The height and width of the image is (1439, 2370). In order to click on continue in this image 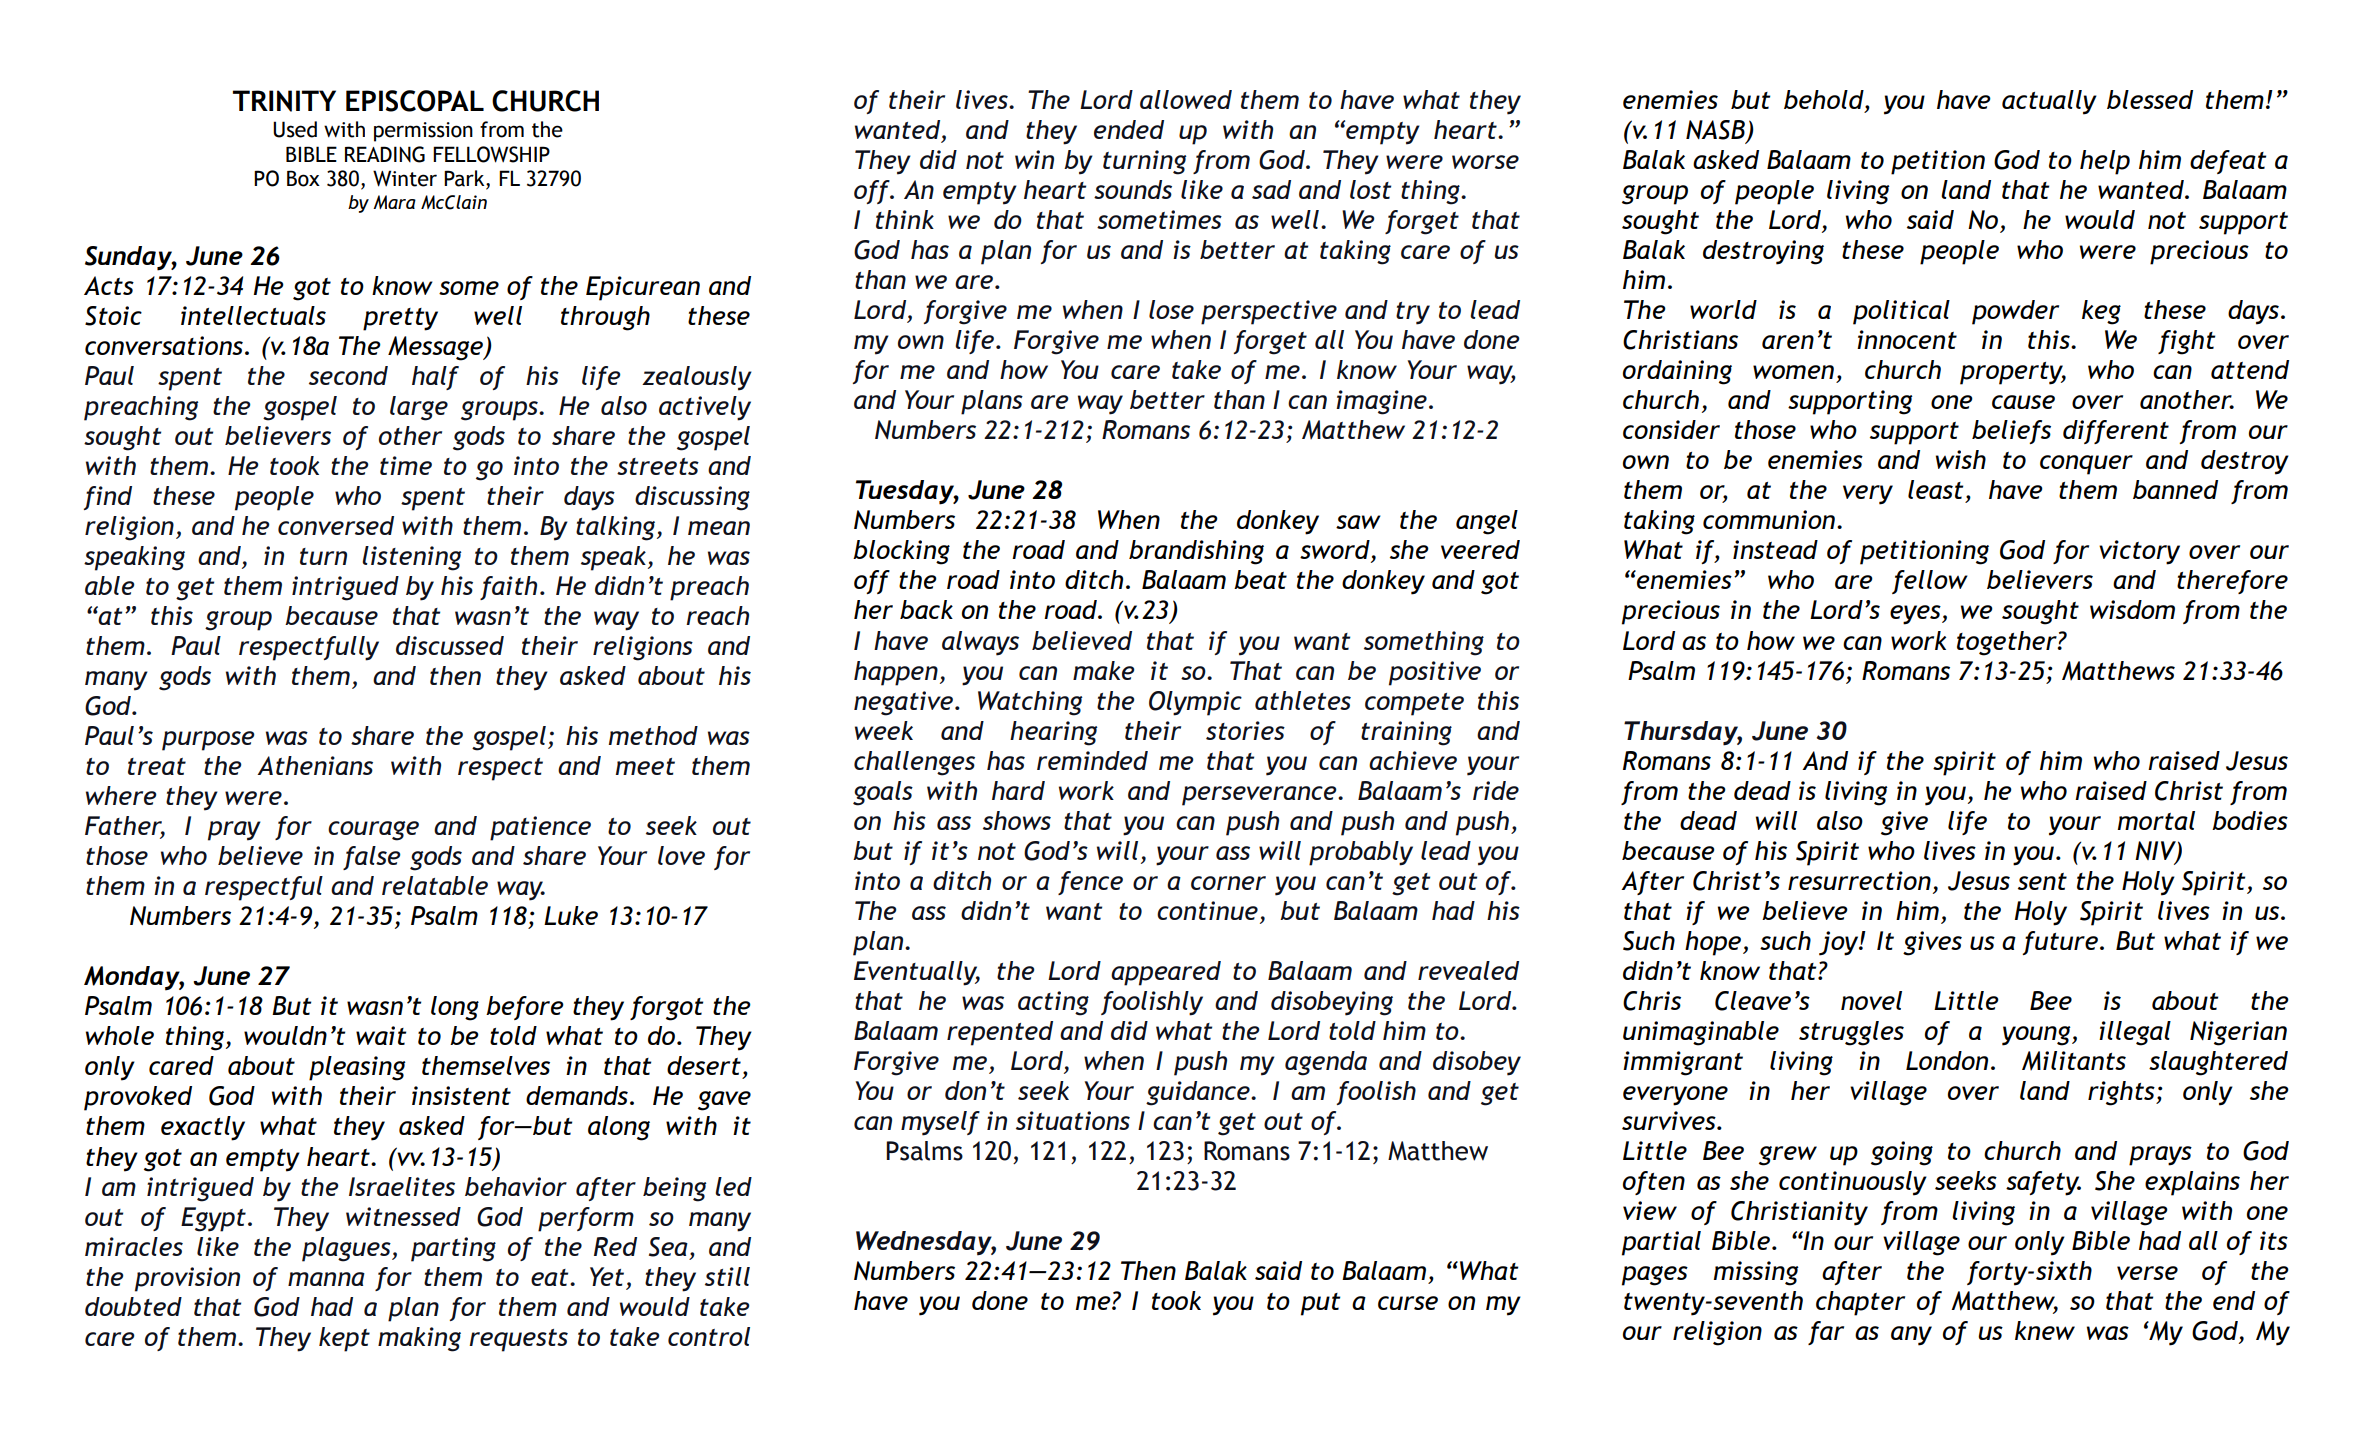, I will do `click(1207, 910)`.
